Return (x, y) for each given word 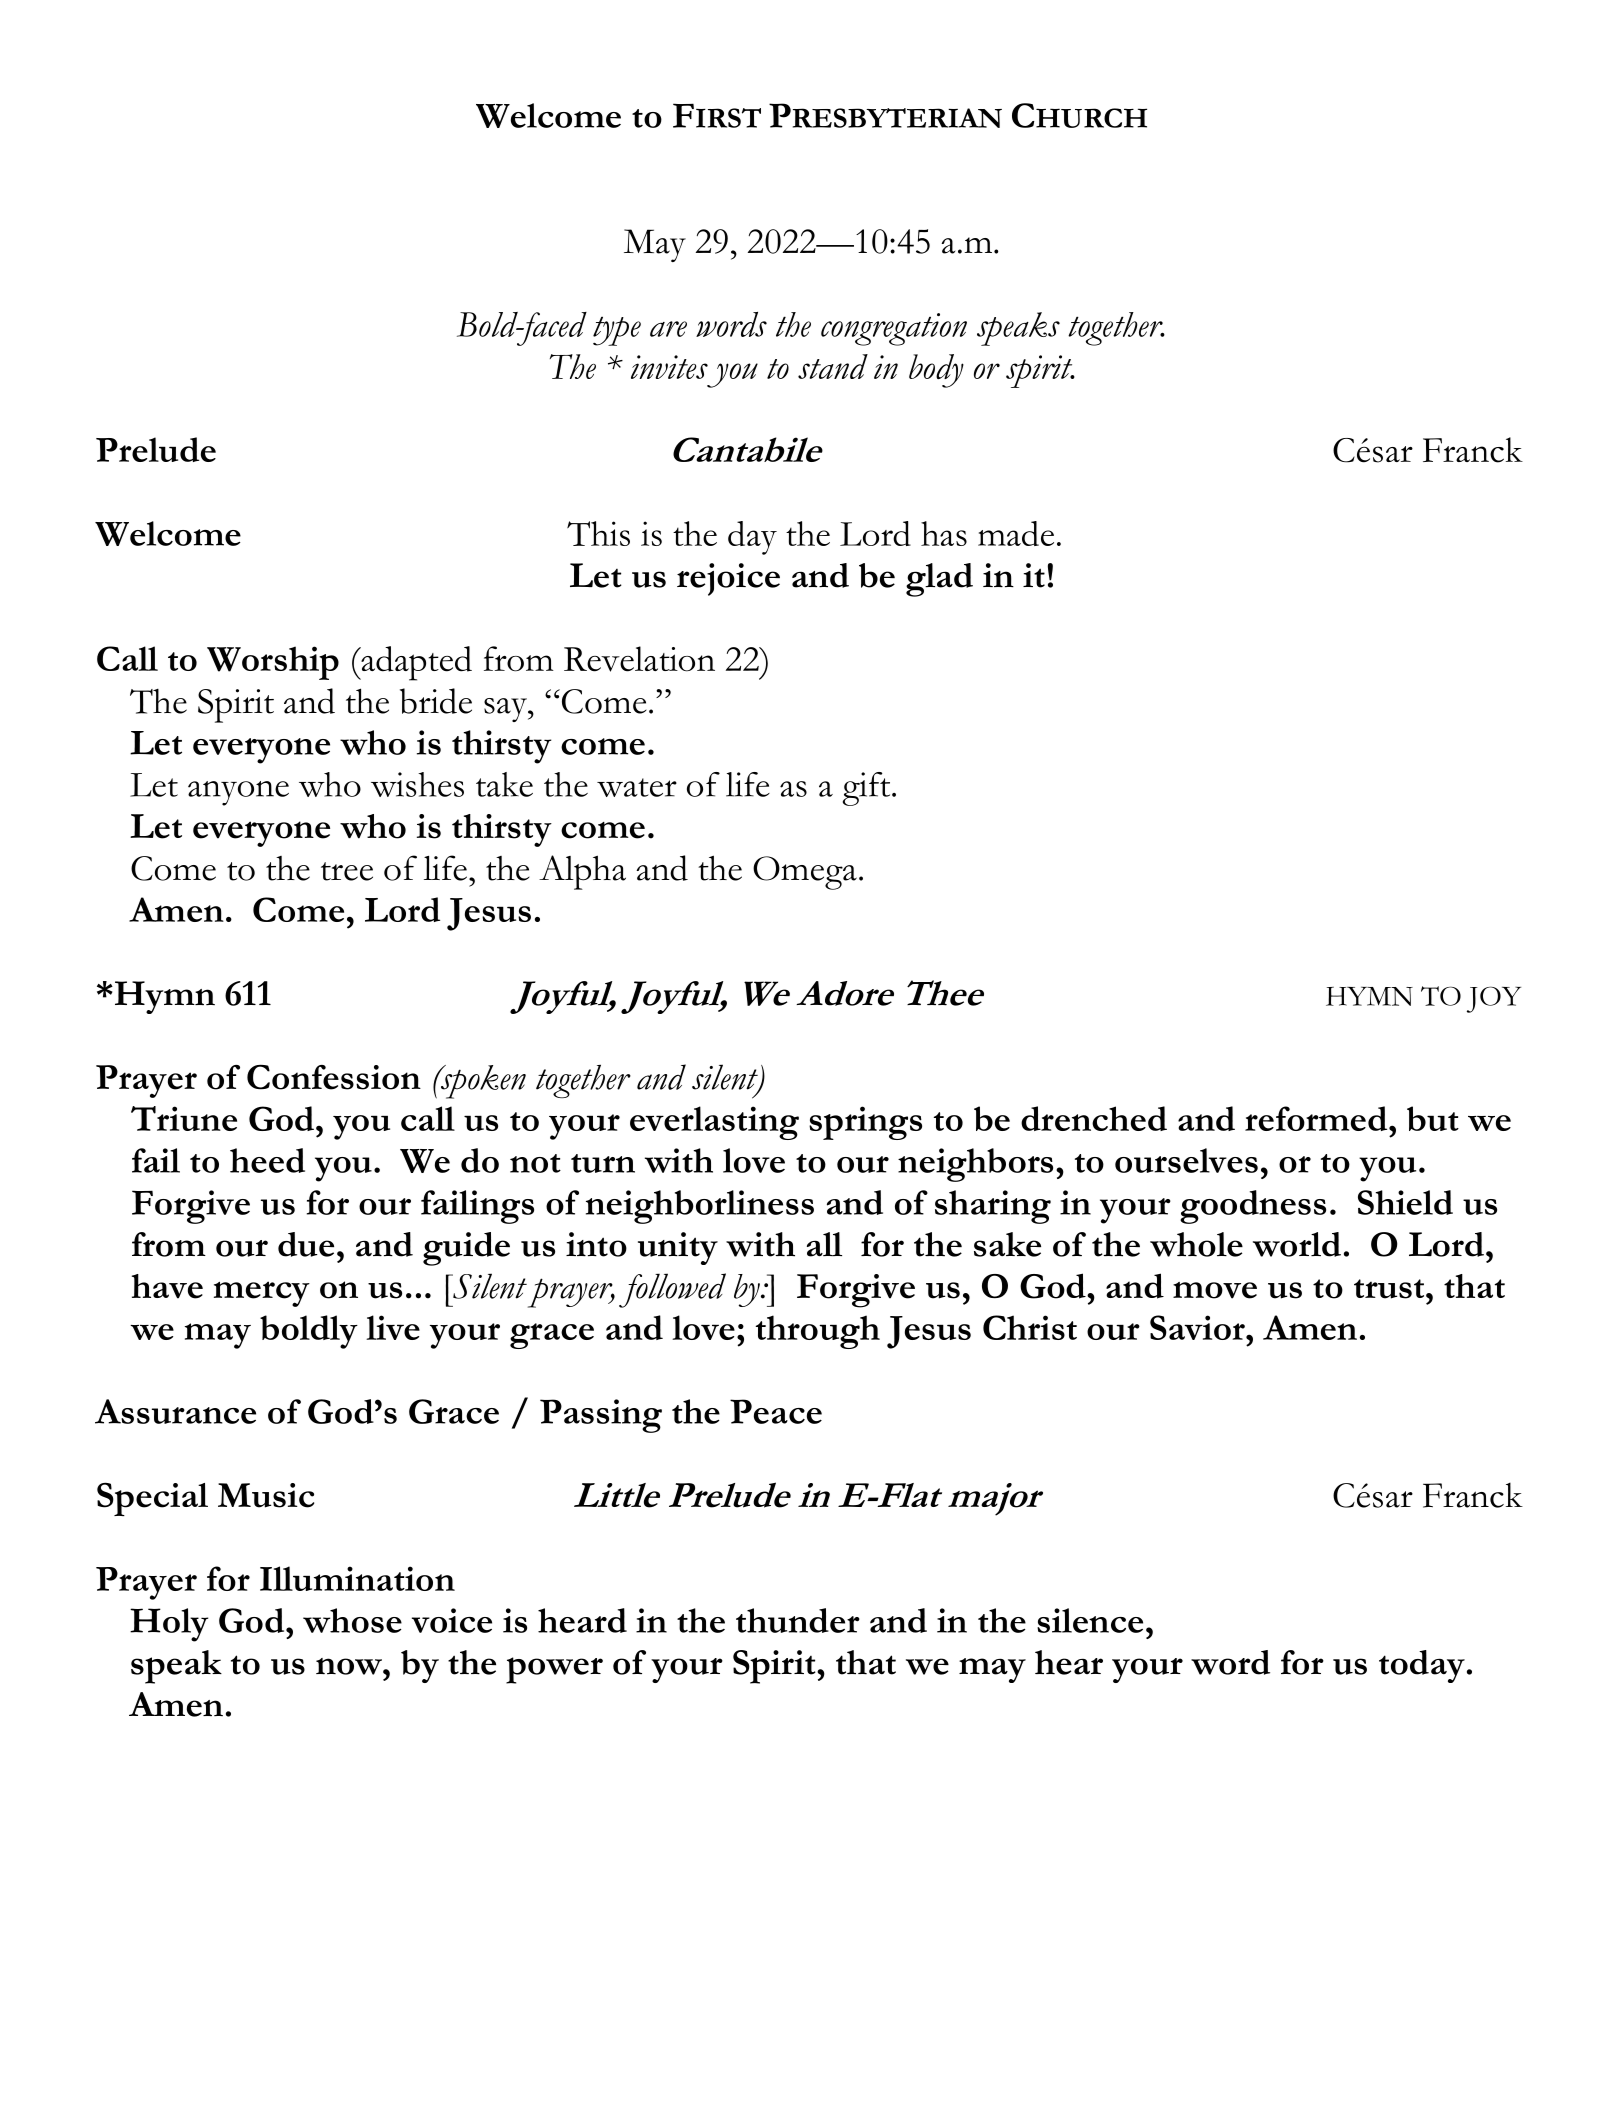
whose (352, 1620)
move (1215, 1290)
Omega (805, 873)
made (1016, 533)
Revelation (639, 659)
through (818, 1332)
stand (833, 366)
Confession (334, 1077)
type (617, 331)
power (554, 1670)
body (936, 371)
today (1422, 1666)
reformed (1317, 1118)
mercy (262, 1294)
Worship (273, 663)
